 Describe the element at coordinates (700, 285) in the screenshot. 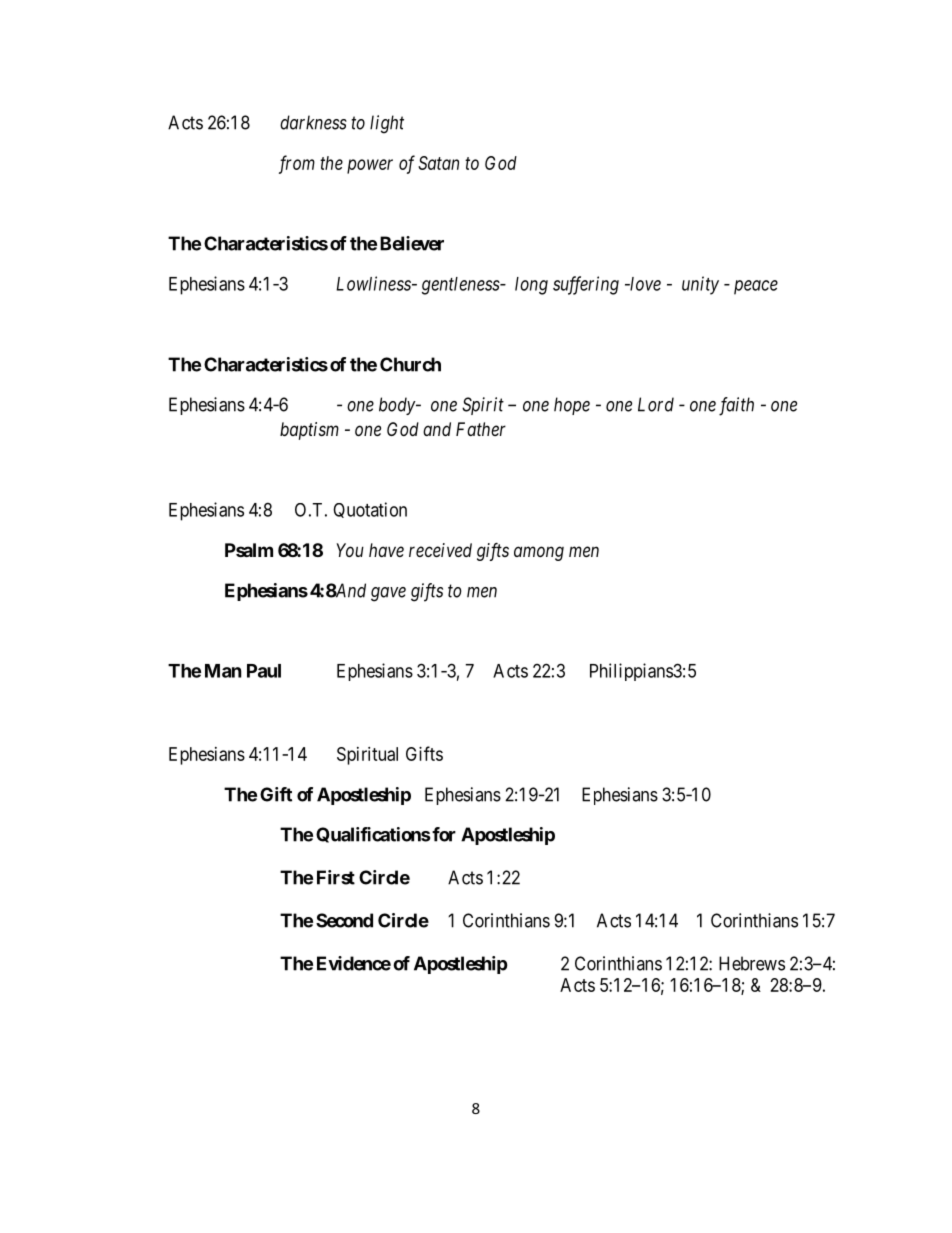

I see `unity` at that location.
